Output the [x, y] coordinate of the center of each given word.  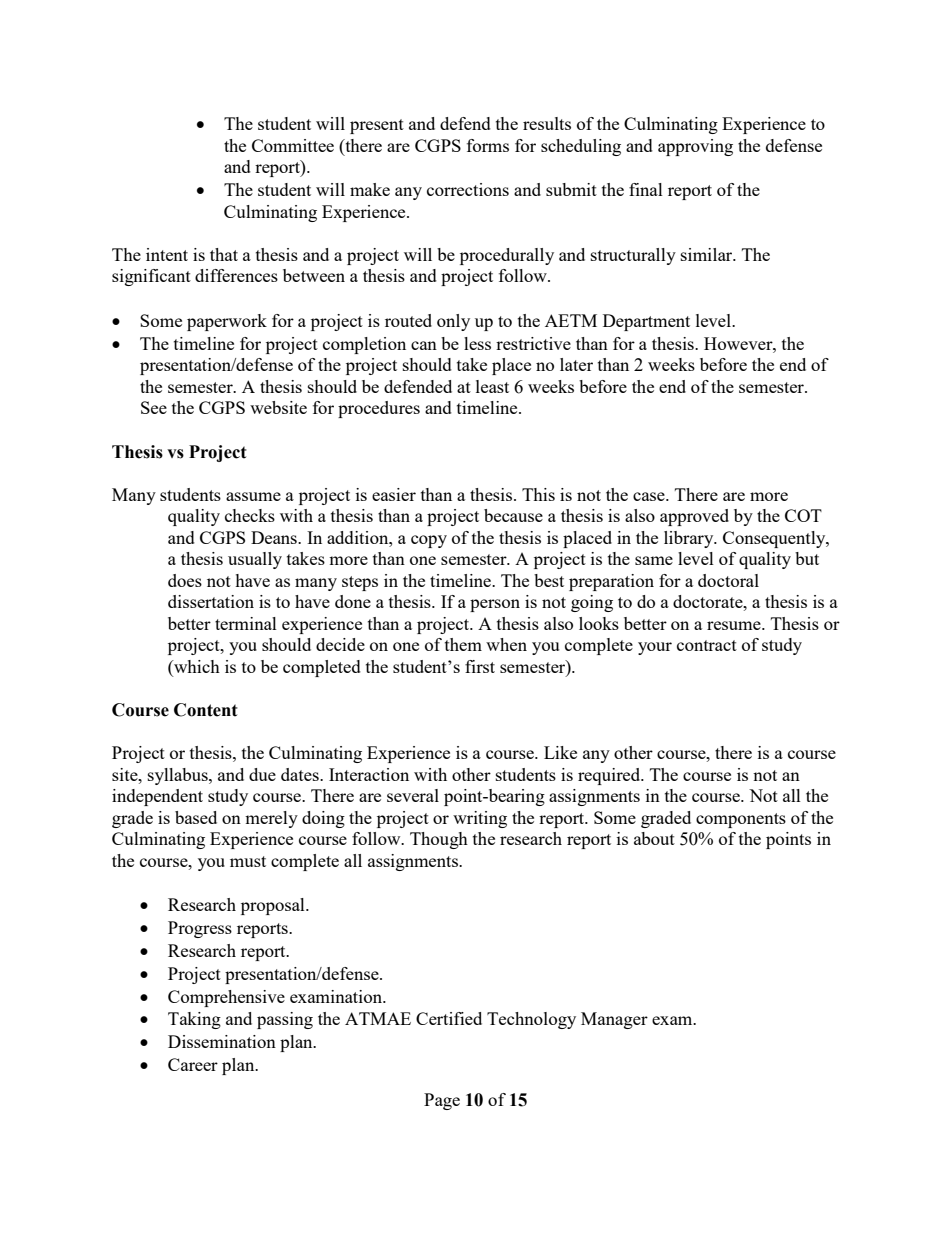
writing [480, 819]
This [538, 494]
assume [253, 496]
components [741, 820]
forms [488, 145]
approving [695, 147]
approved [694, 517]
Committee [293, 145]
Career [193, 1064]
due [262, 774]
